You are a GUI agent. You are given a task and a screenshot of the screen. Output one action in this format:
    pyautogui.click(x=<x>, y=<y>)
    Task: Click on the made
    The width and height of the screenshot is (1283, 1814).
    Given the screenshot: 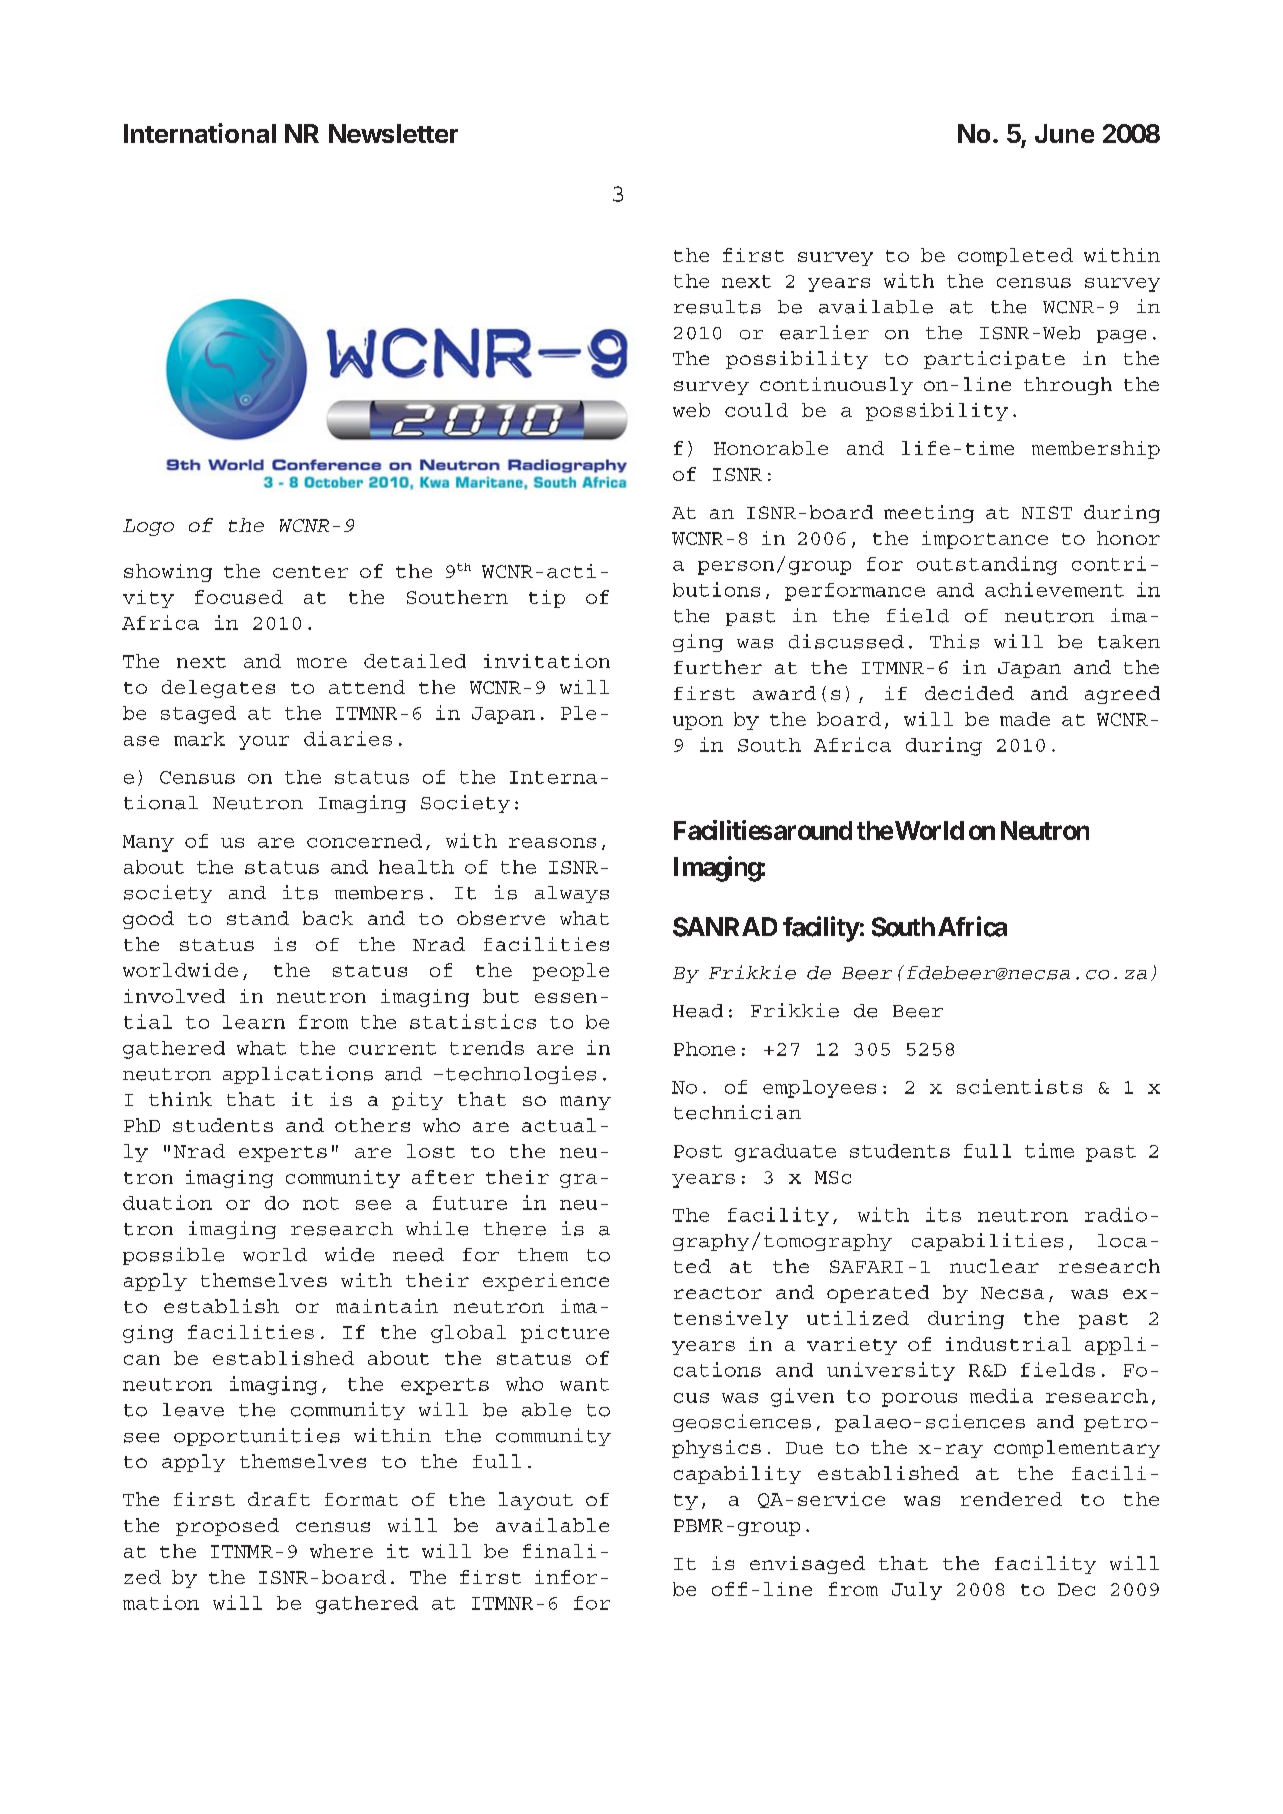 What is the action you would take?
    pyautogui.click(x=1025, y=719)
